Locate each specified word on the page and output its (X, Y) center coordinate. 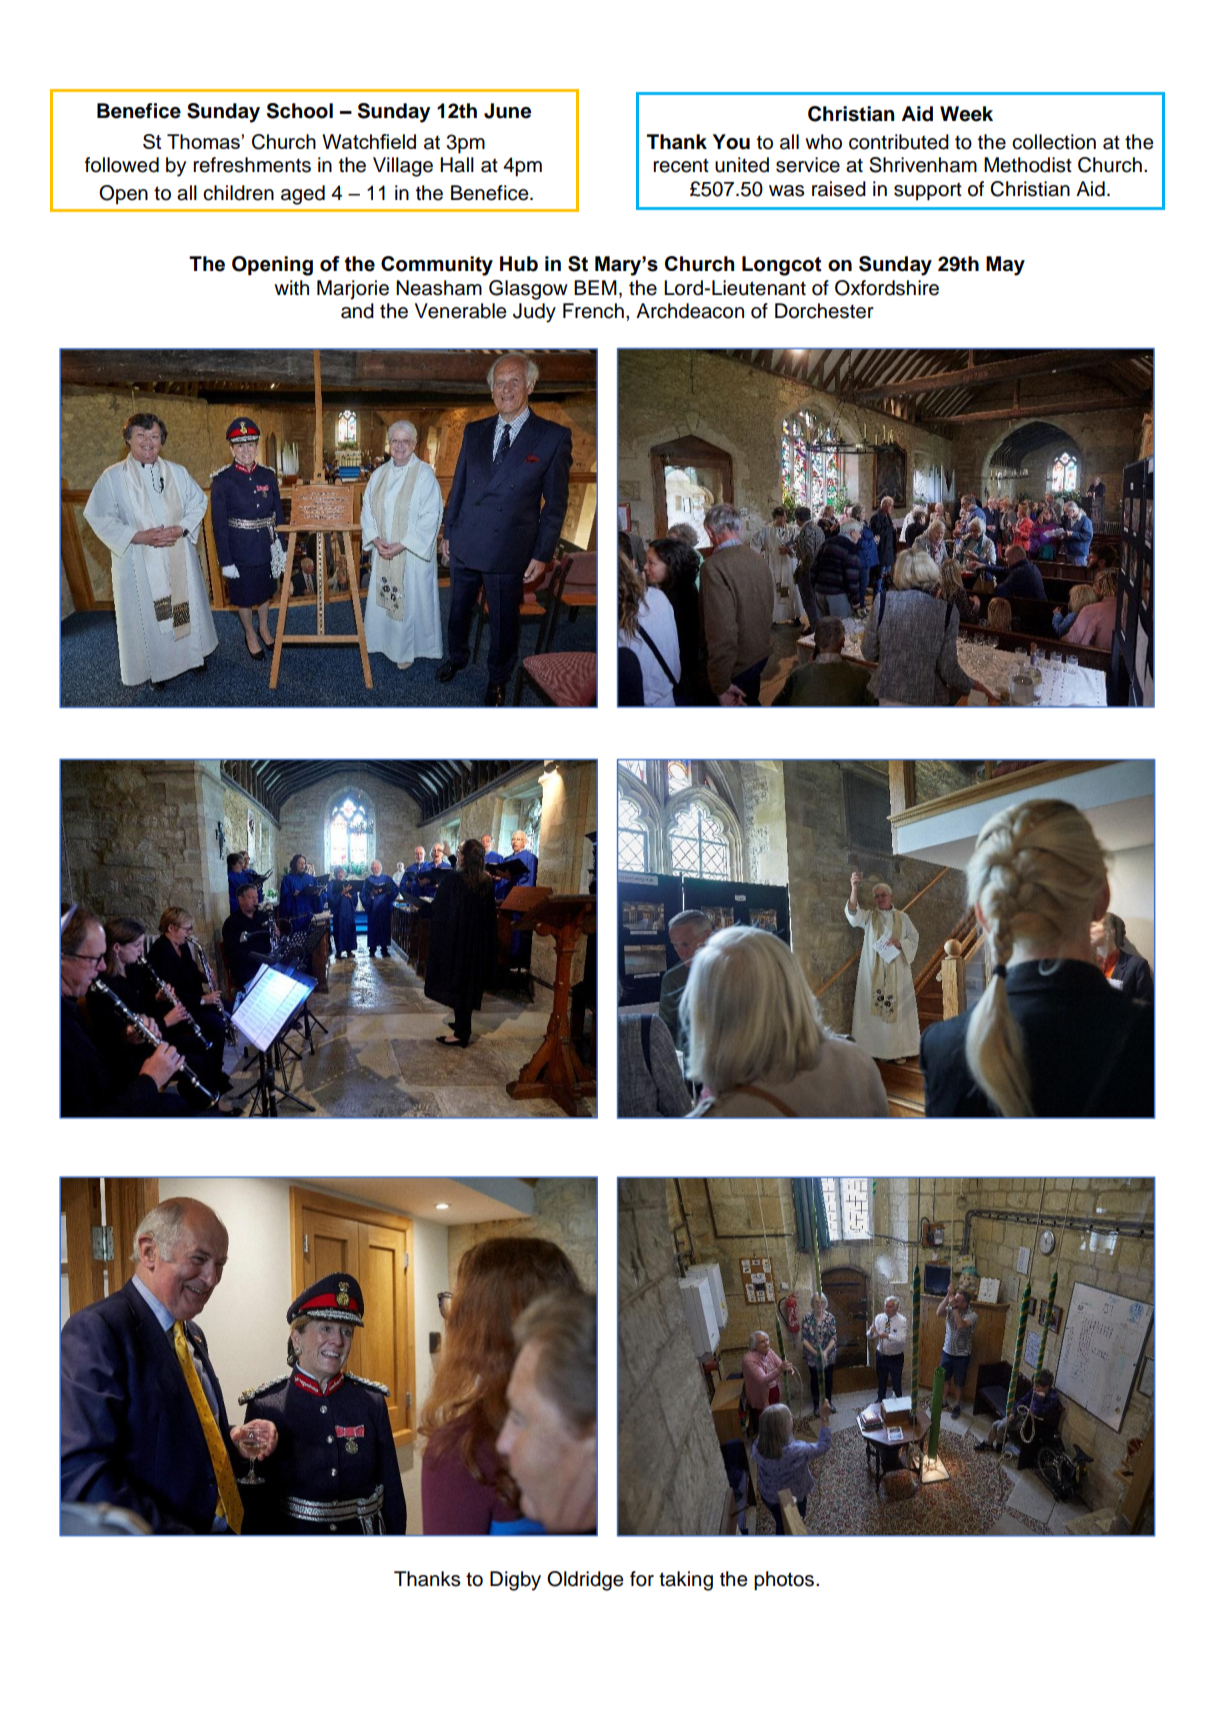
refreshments (252, 165)
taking (686, 1581)
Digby (515, 1581)
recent (681, 165)
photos (785, 1581)
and (357, 311)
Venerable (461, 311)
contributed (899, 142)
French (593, 311)
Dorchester (824, 311)
